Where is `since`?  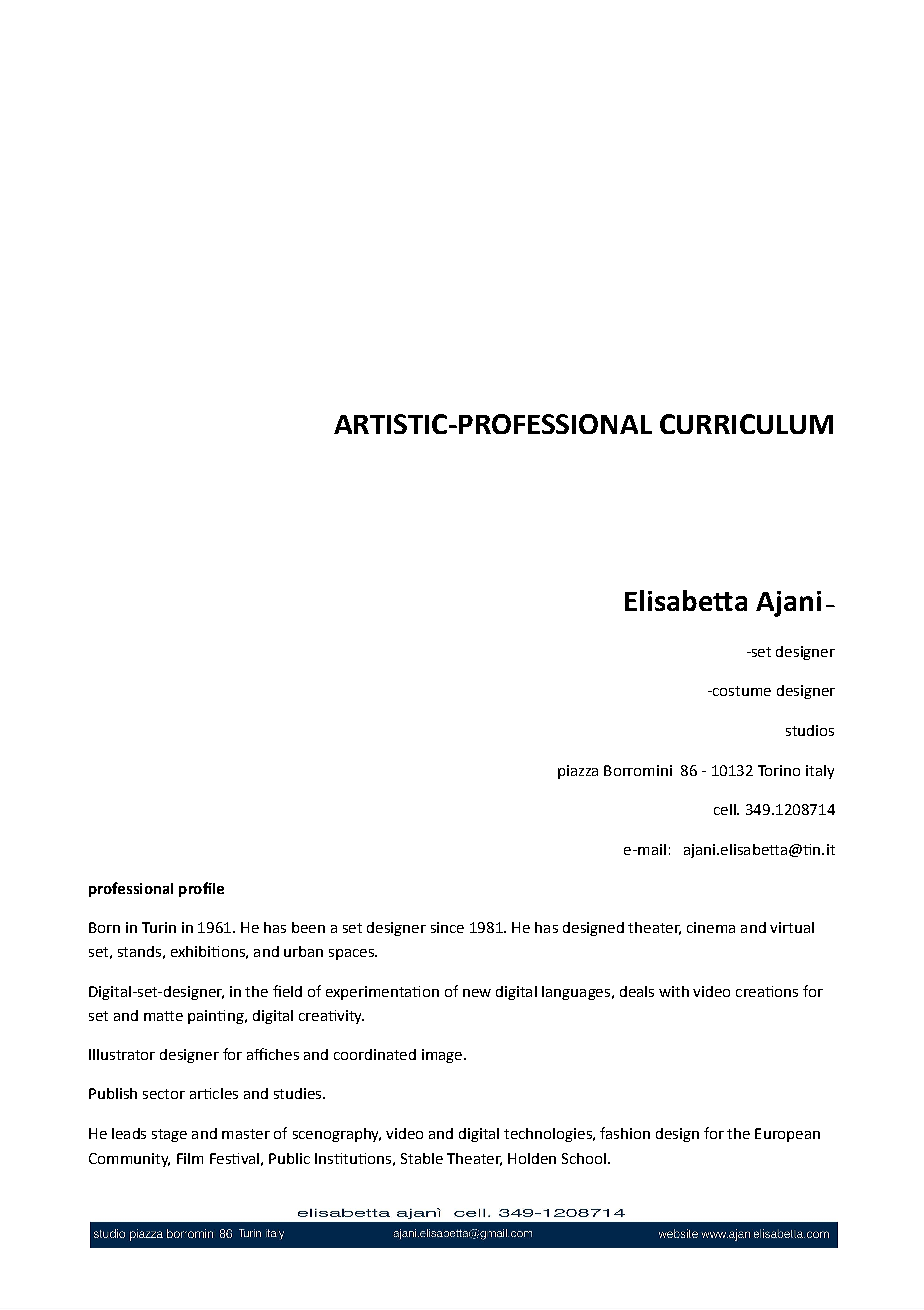
since is located at coordinates (447, 927).
